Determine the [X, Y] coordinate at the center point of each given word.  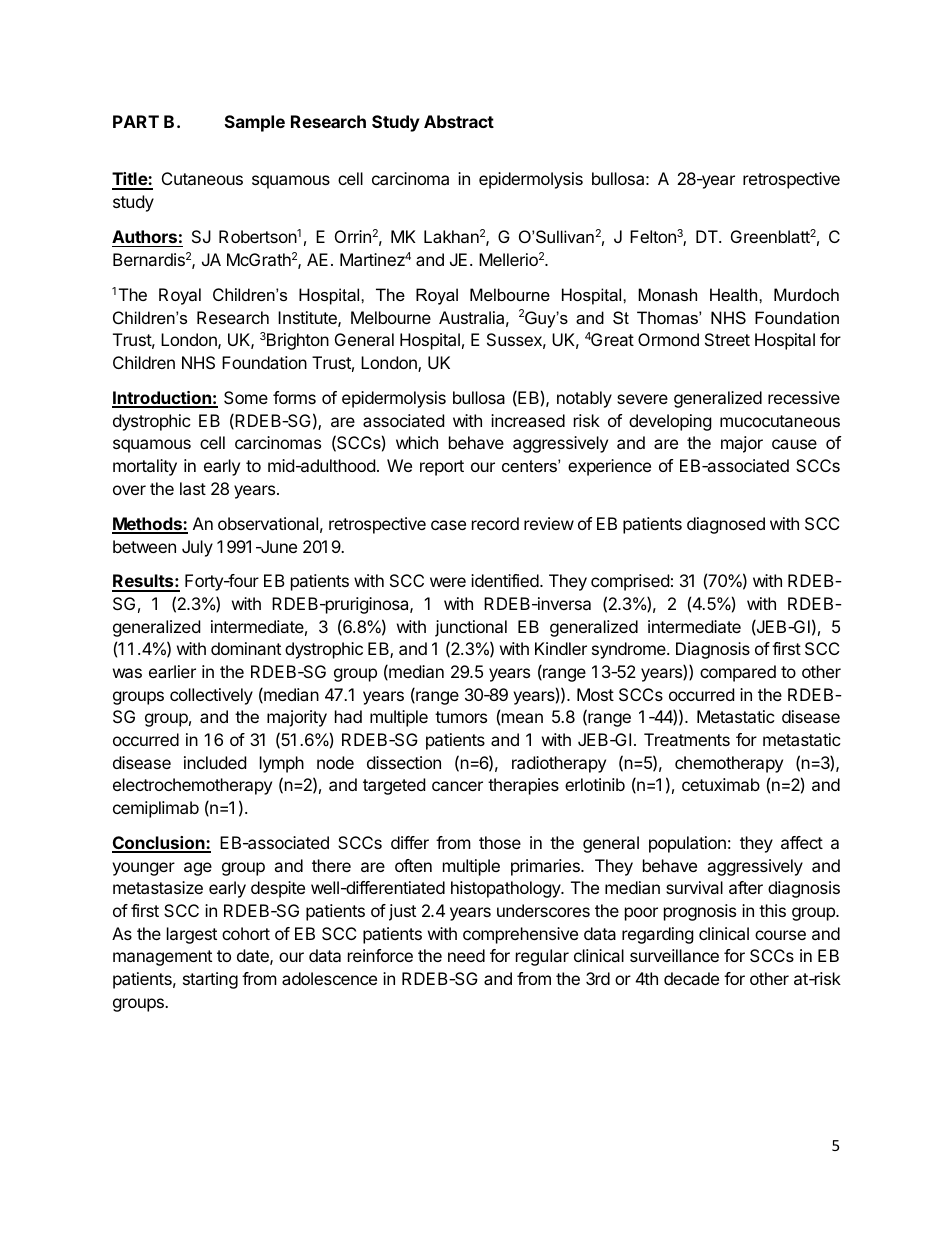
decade [691, 978]
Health [735, 294]
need [466, 955]
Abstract [459, 121]
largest [192, 935]
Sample [255, 123]
